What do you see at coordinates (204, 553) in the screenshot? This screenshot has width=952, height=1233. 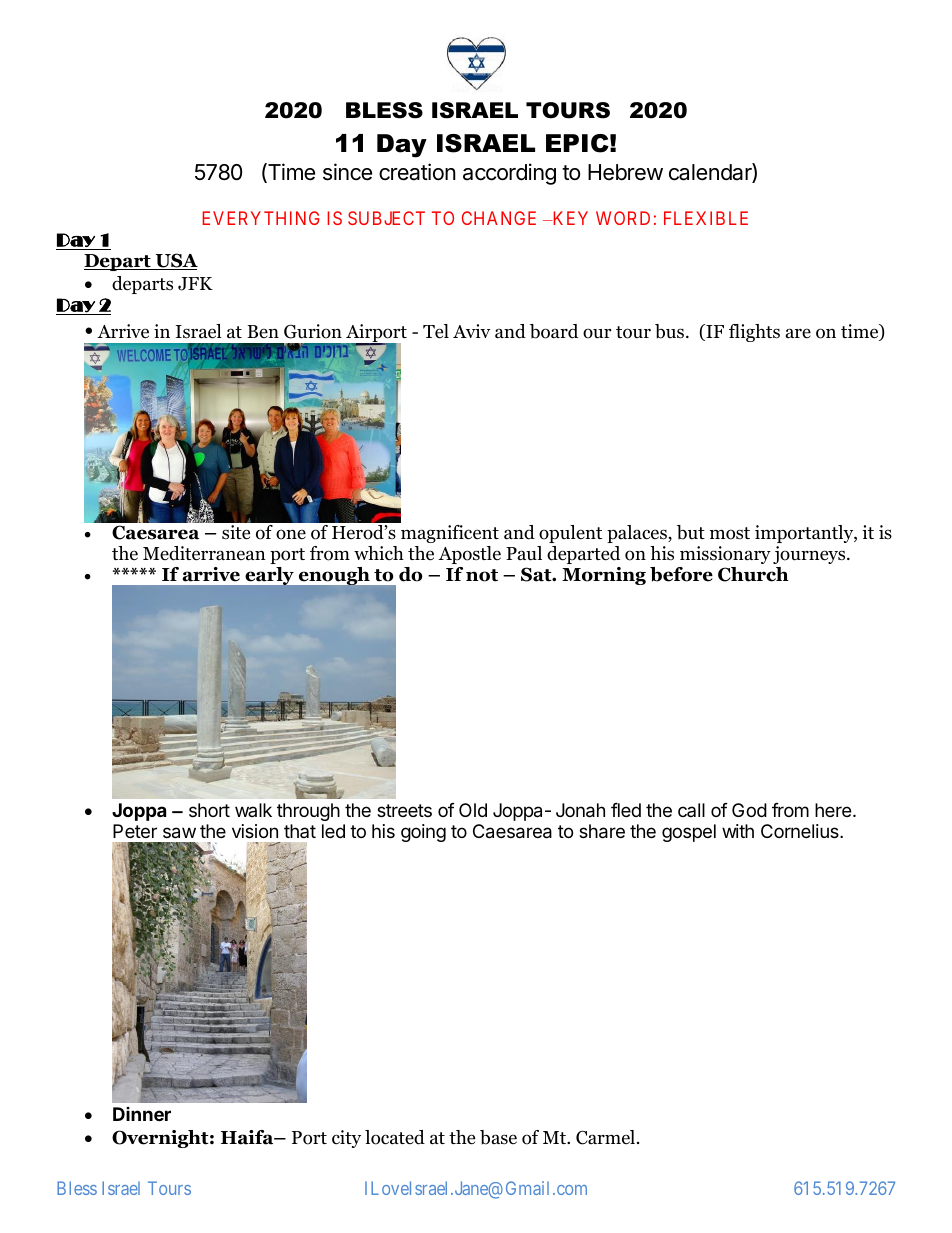 I see `Mediterranean` at bounding box center [204, 553].
